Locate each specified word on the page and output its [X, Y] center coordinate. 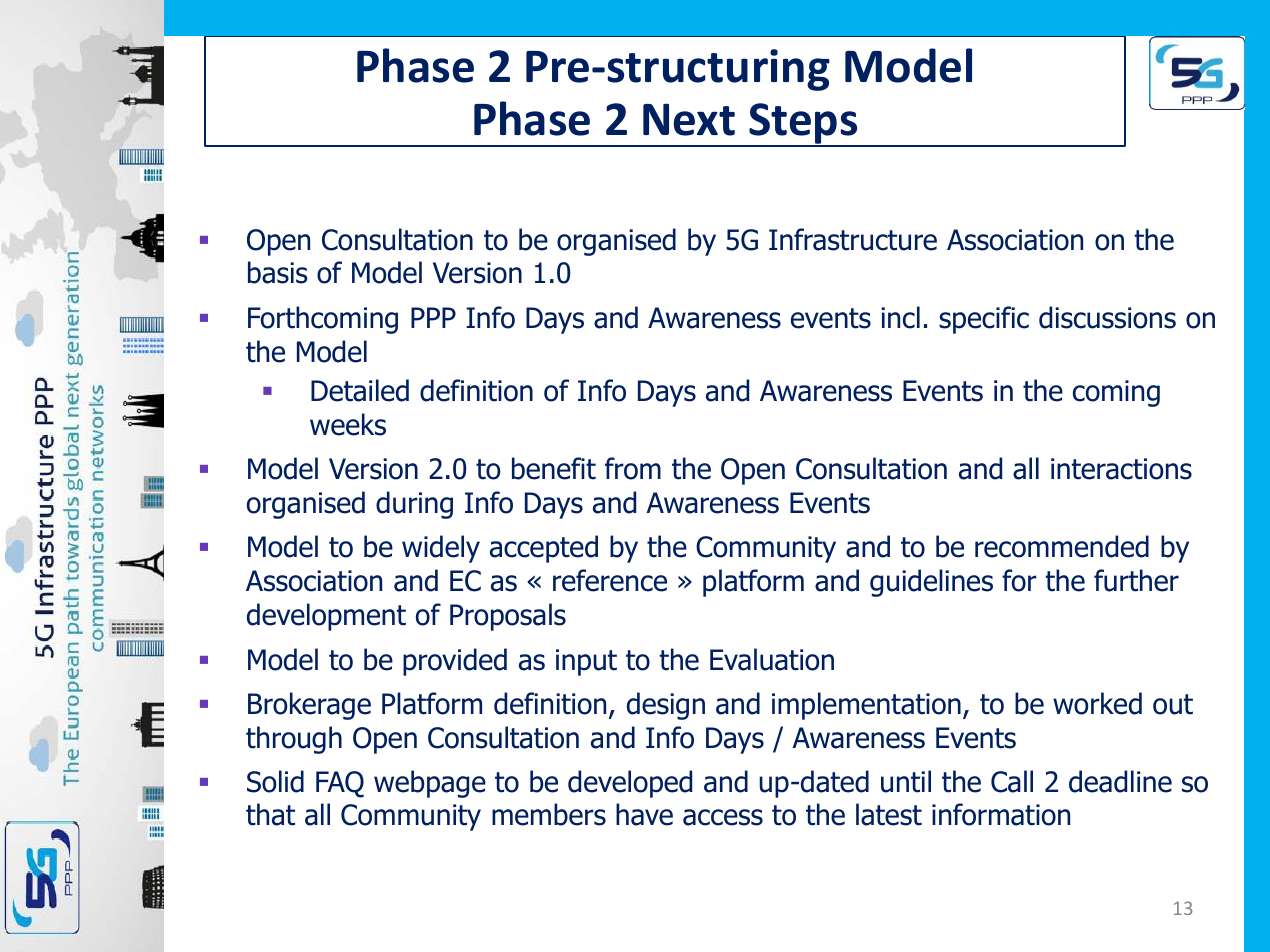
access [723, 817]
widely [441, 549]
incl [900, 317]
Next [689, 119]
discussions [1107, 317]
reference [610, 580]
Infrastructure [853, 239]
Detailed [360, 390]
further [1136, 580]
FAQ [340, 784]
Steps [803, 124]
